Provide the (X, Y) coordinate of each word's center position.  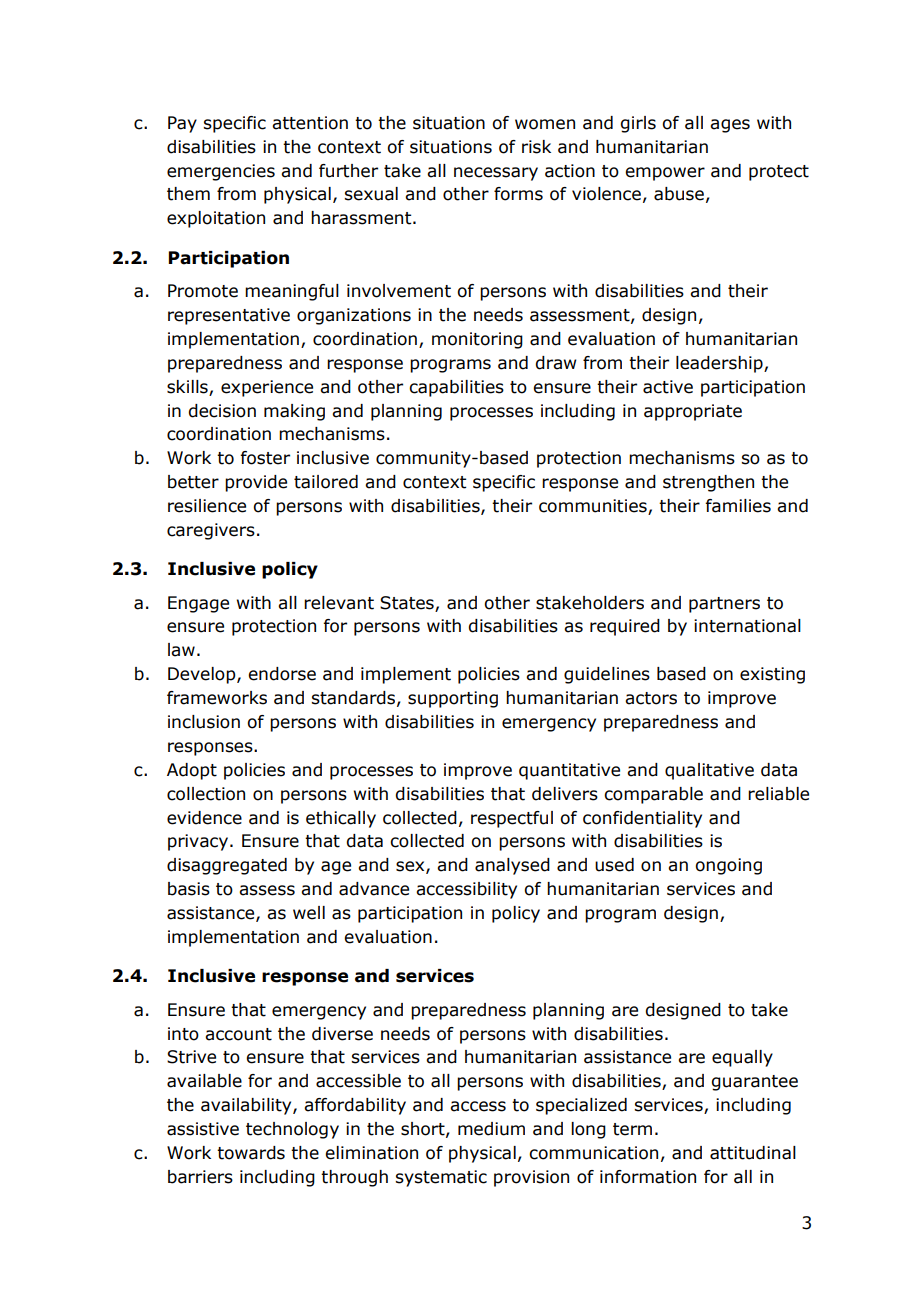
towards (251, 1153)
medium (491, 1129)
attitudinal (753, 1153)
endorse (282, 674)
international (747, 626)
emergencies (221, 172)
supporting (453, 699)
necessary (496, 174)
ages (730, 126)
